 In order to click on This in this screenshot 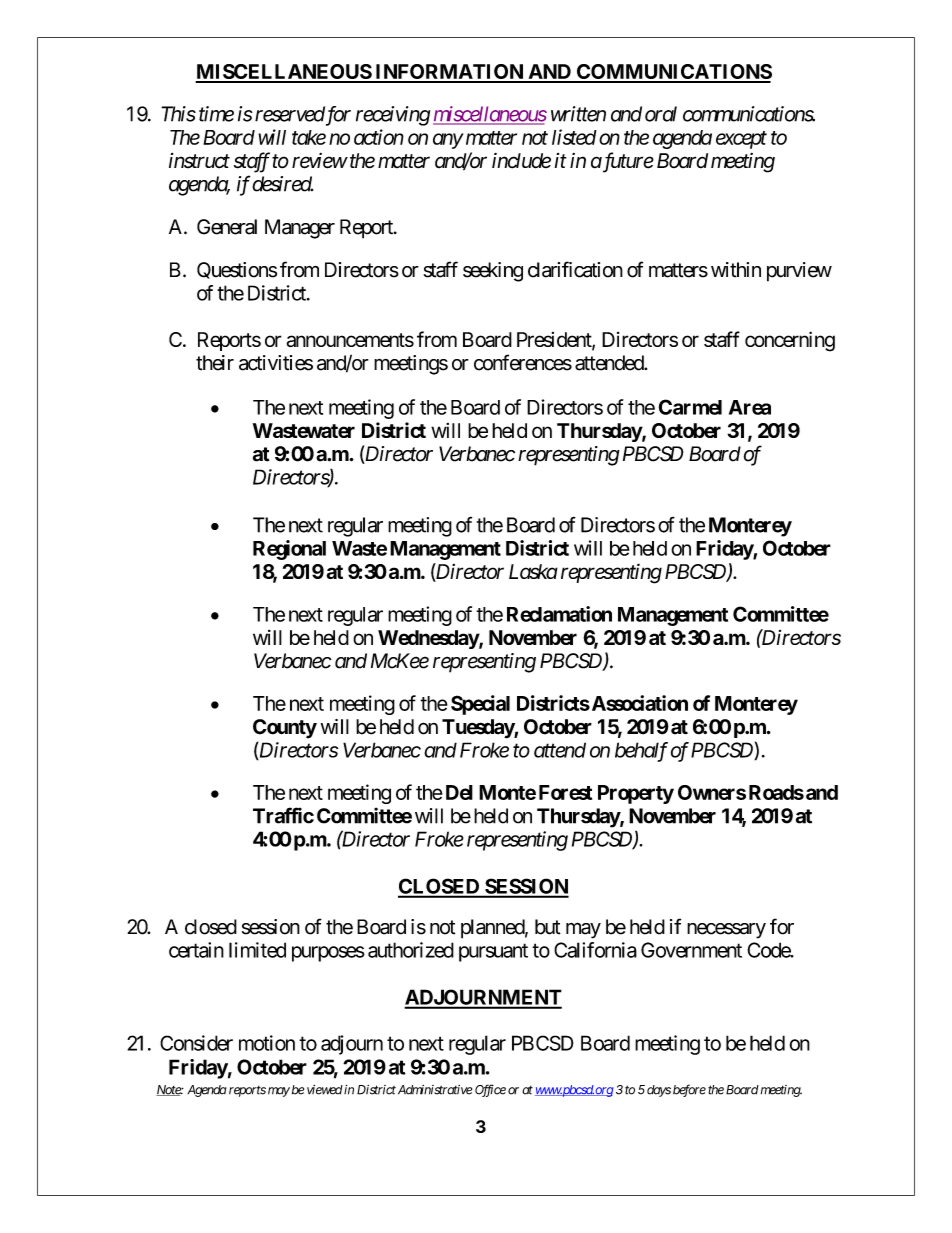, I will do `click(178, 114)`.
